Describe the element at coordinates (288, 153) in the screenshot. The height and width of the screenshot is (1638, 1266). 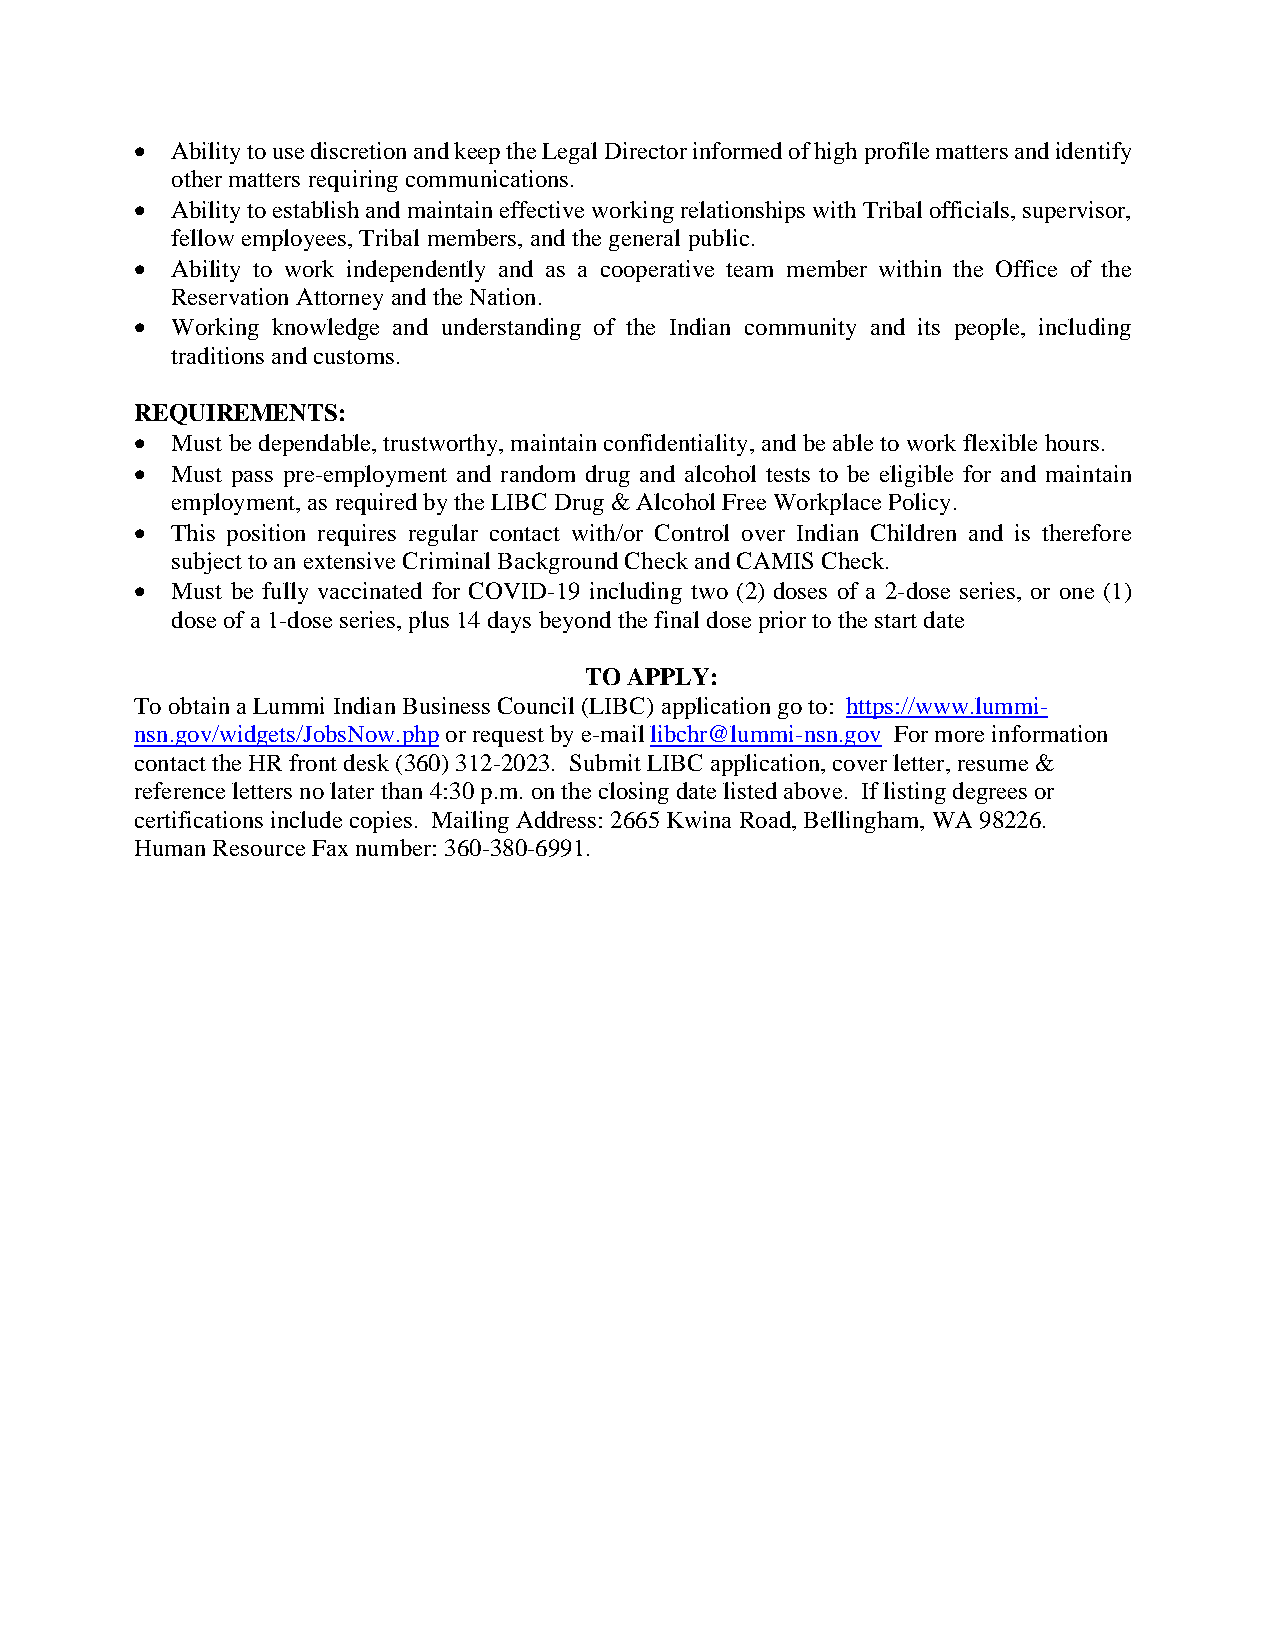
I see `use` at that location.
